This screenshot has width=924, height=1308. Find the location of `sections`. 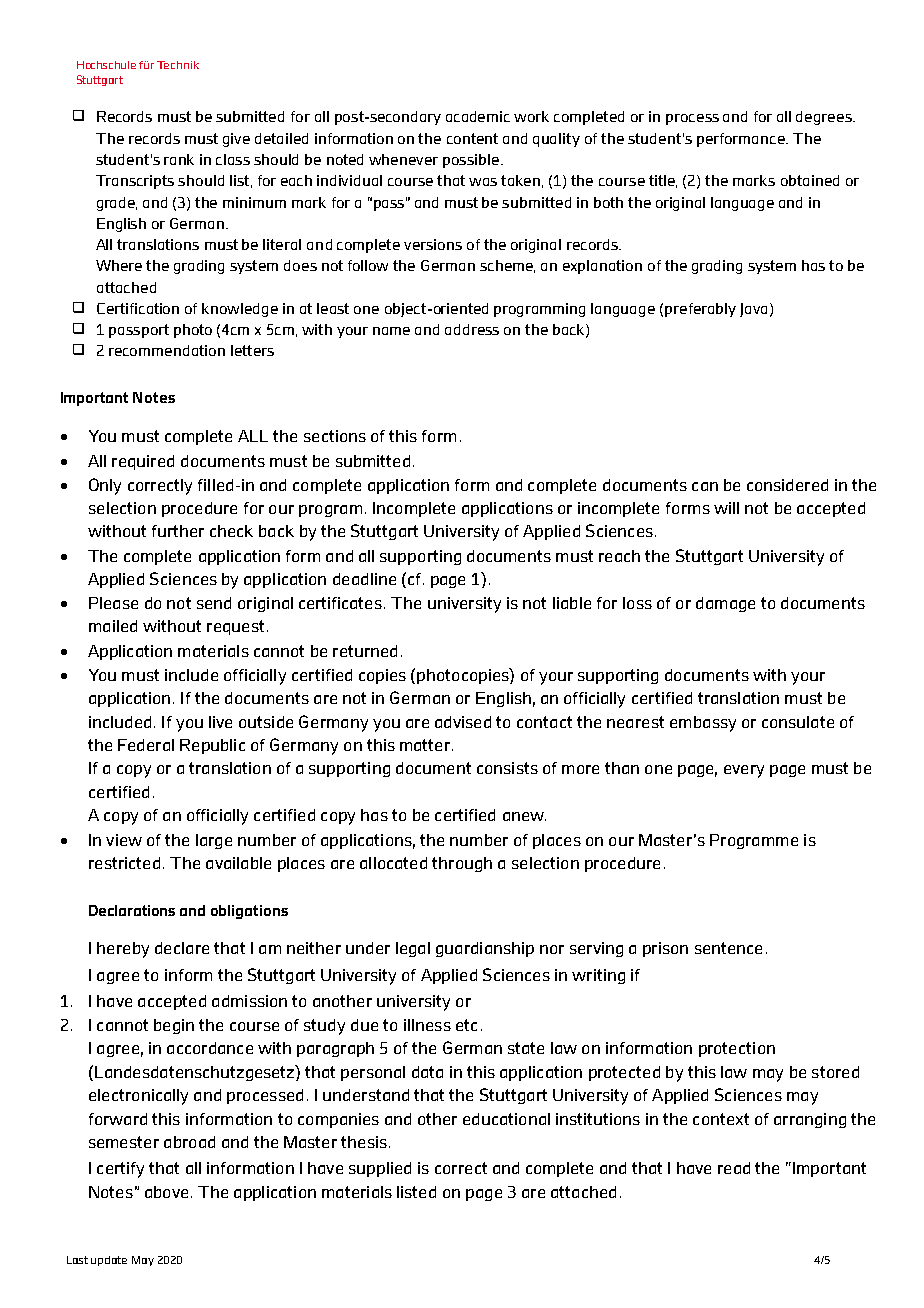

sections is located at coordinates (335, 436).
